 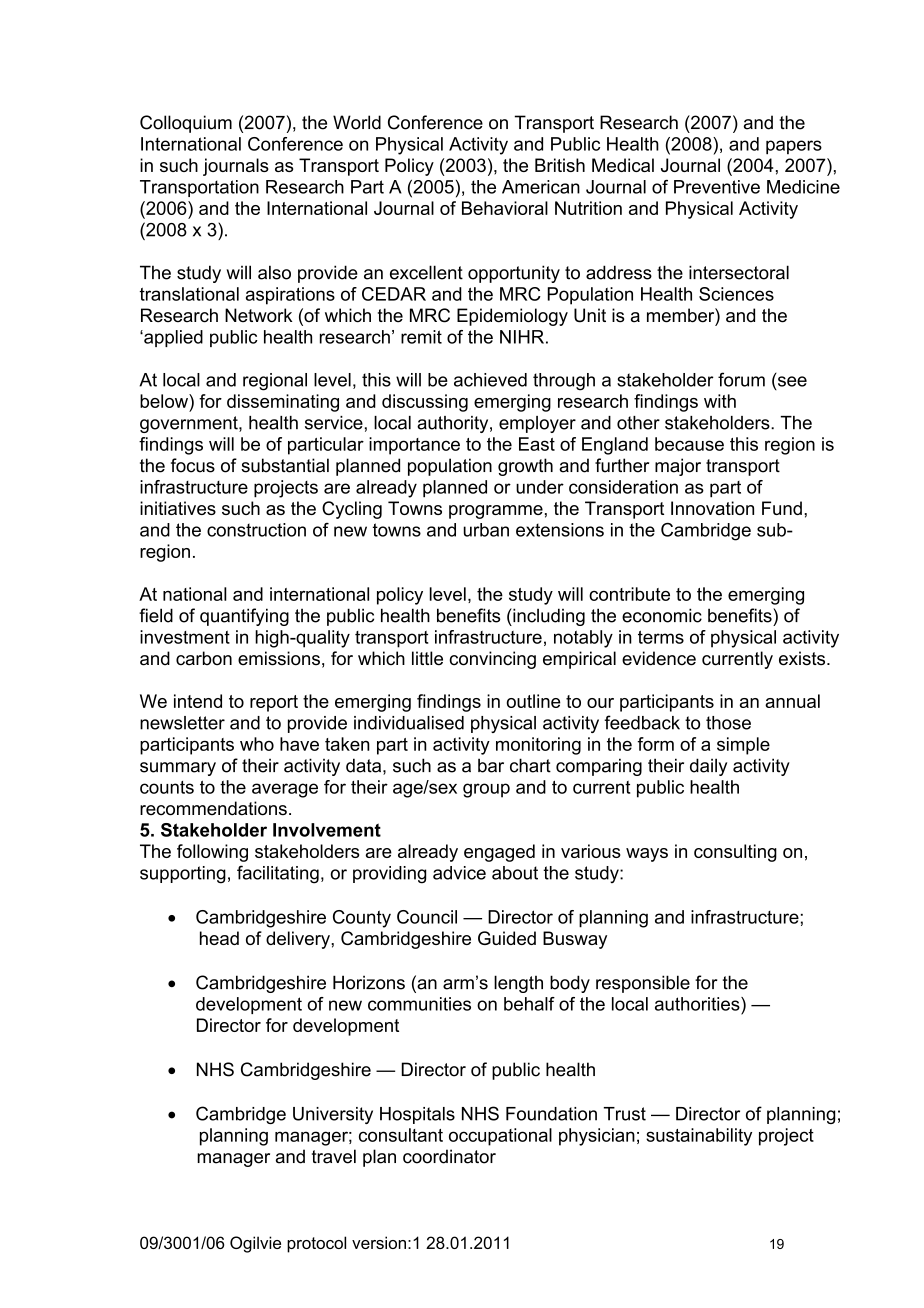 I want to click on daily, so click(x=708, y=767).
